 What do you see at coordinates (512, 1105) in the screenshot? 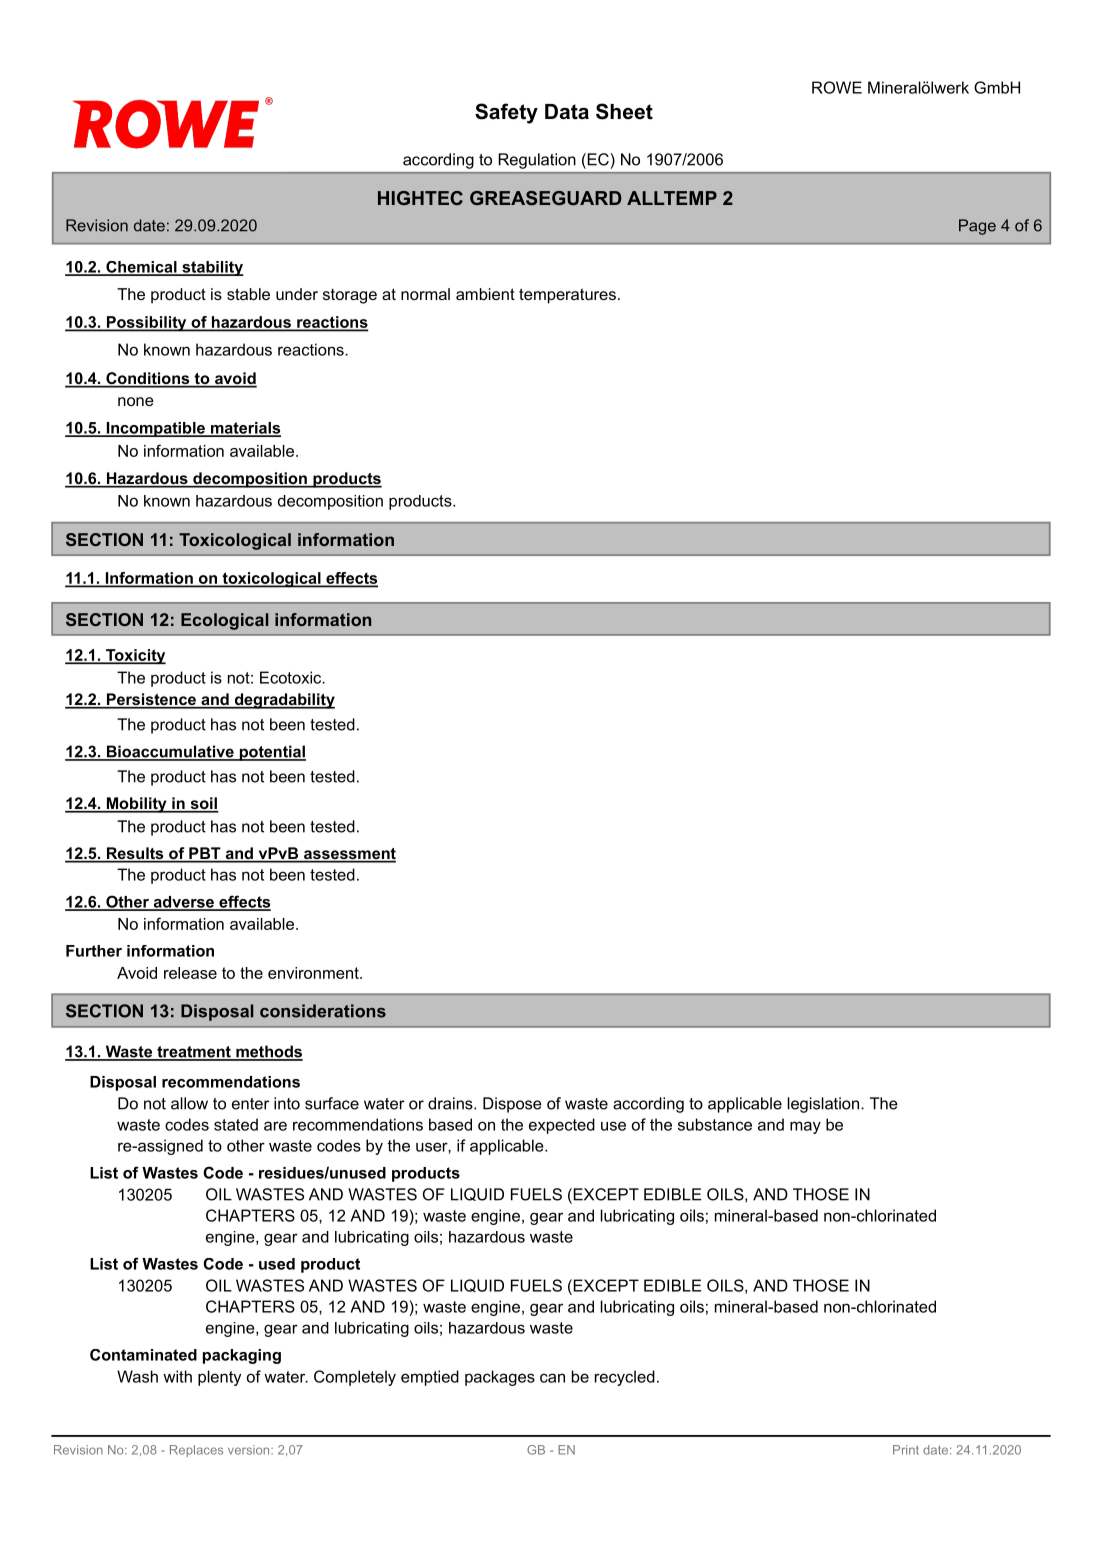
I see `Dispose` at bounding box center [512, 1105].
